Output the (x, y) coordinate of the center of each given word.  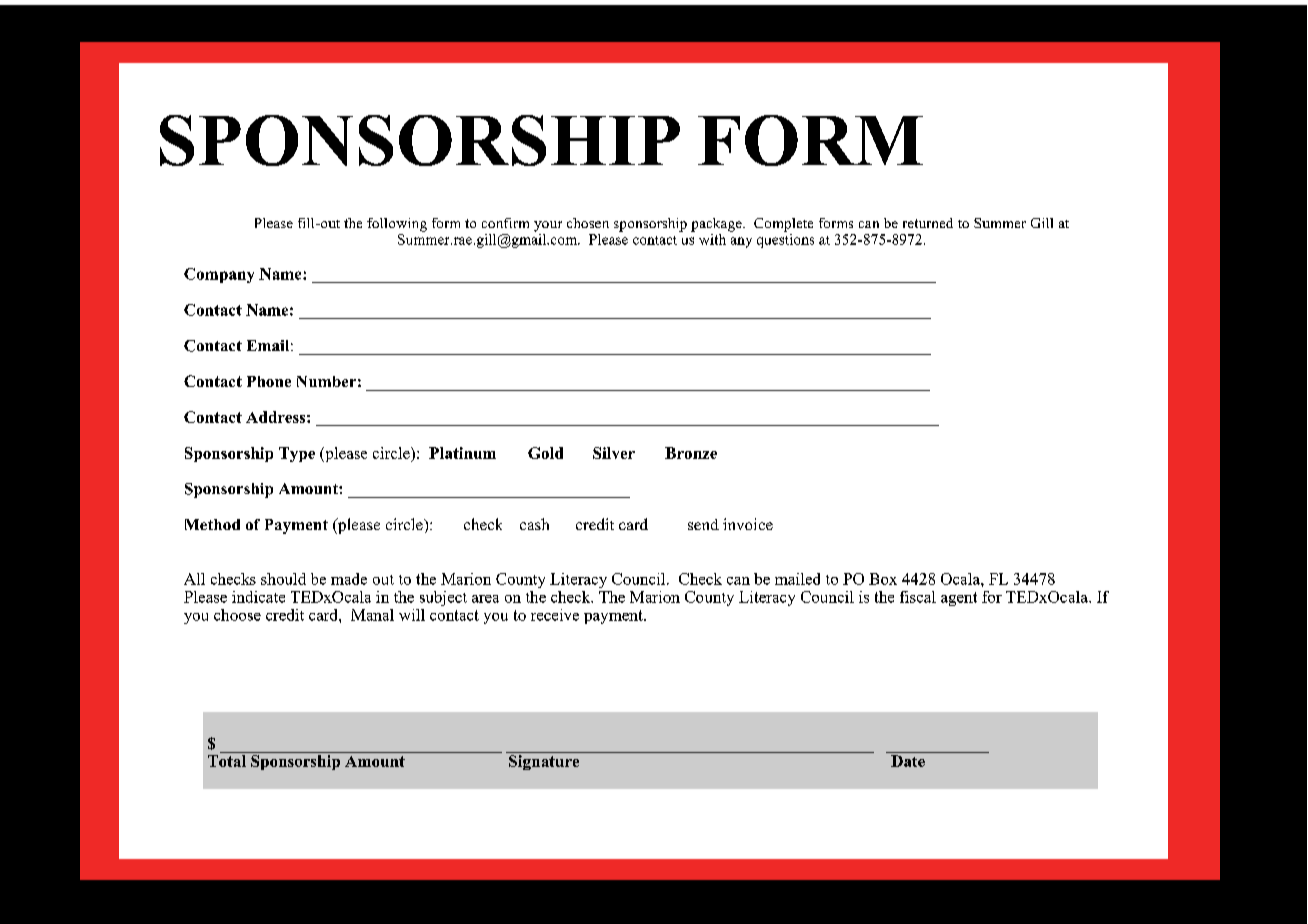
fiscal (918, 597)
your (548, 226)
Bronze (691, 453)
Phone (269, 381)
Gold (545, 453)
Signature (544, 762)
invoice (748, 524)
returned (928, 223)
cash (534, 524)
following (397, 225)
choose (237, 615)
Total (227, 761)
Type (297, 454)
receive (555, 615)
